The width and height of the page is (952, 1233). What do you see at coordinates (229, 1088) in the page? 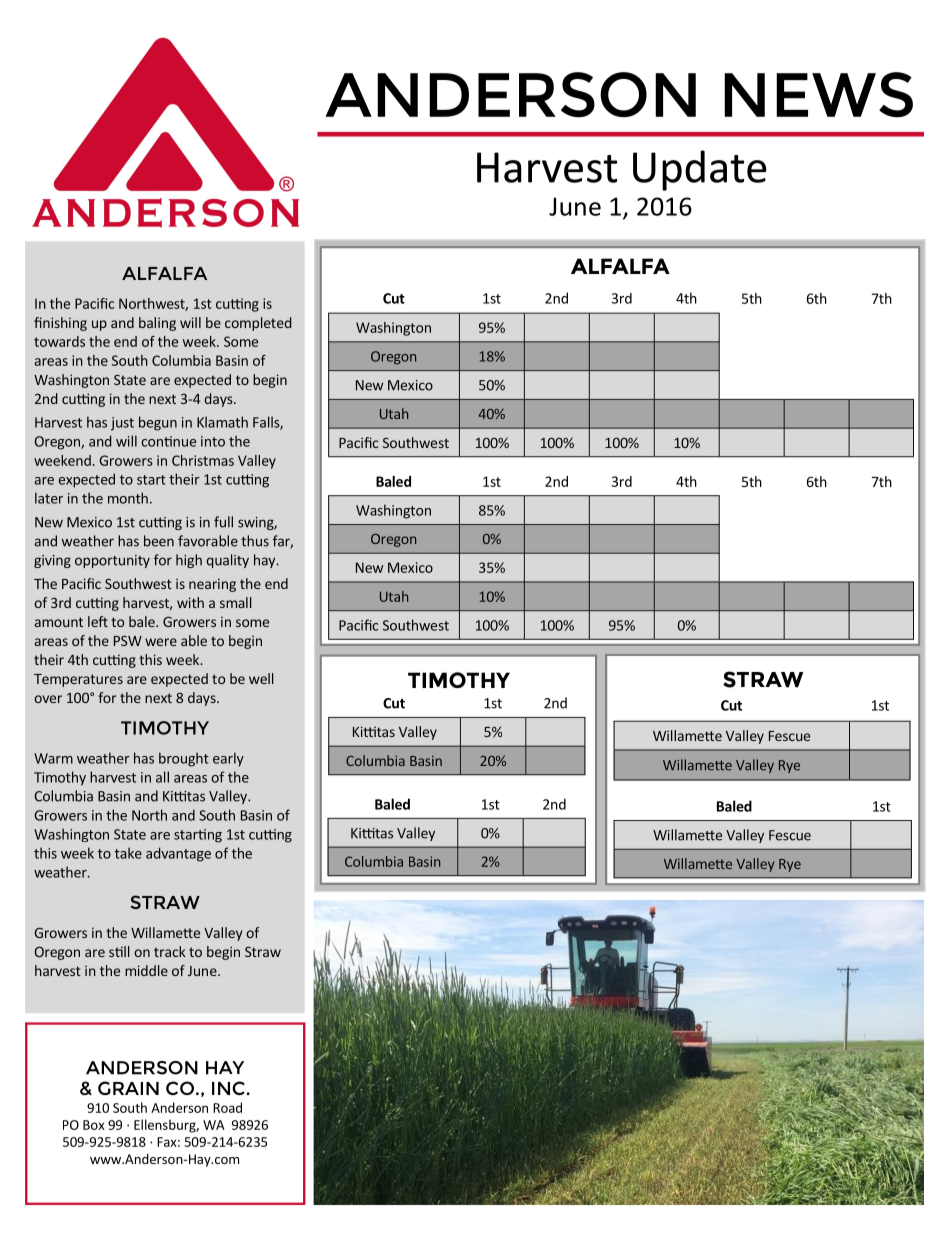
I see `INC` at bounding box center [229, 1088].
